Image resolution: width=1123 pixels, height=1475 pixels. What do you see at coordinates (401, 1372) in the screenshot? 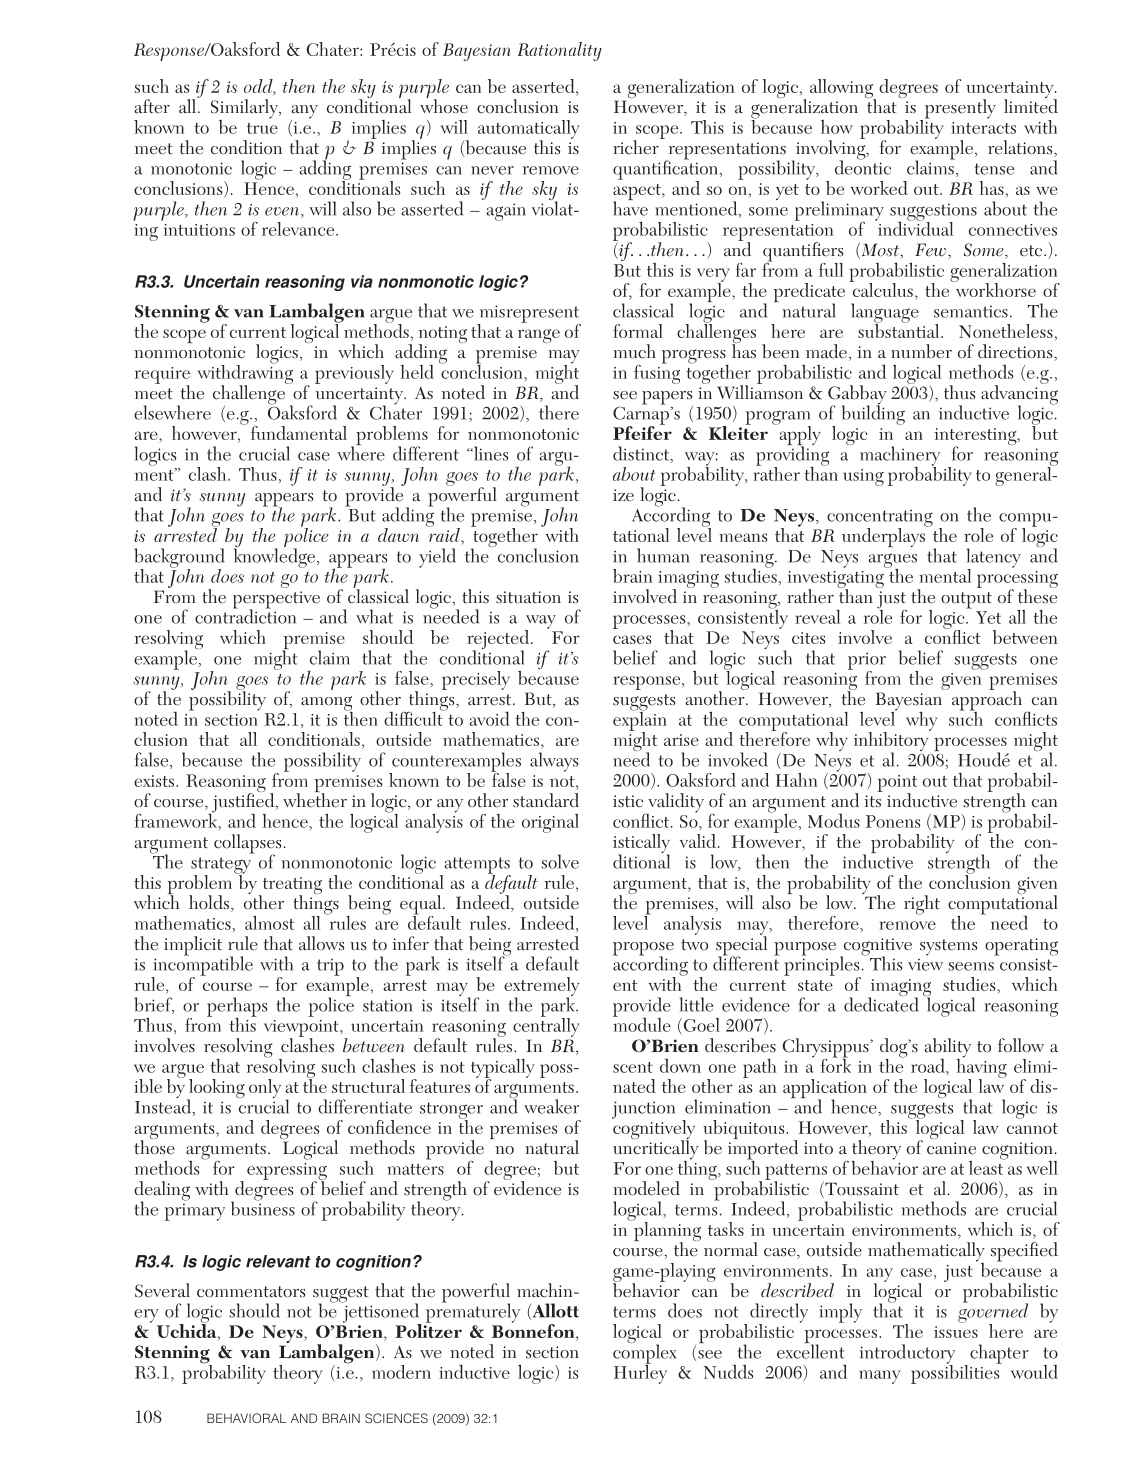
I see `modern` at bounding box center [401, 1372].
